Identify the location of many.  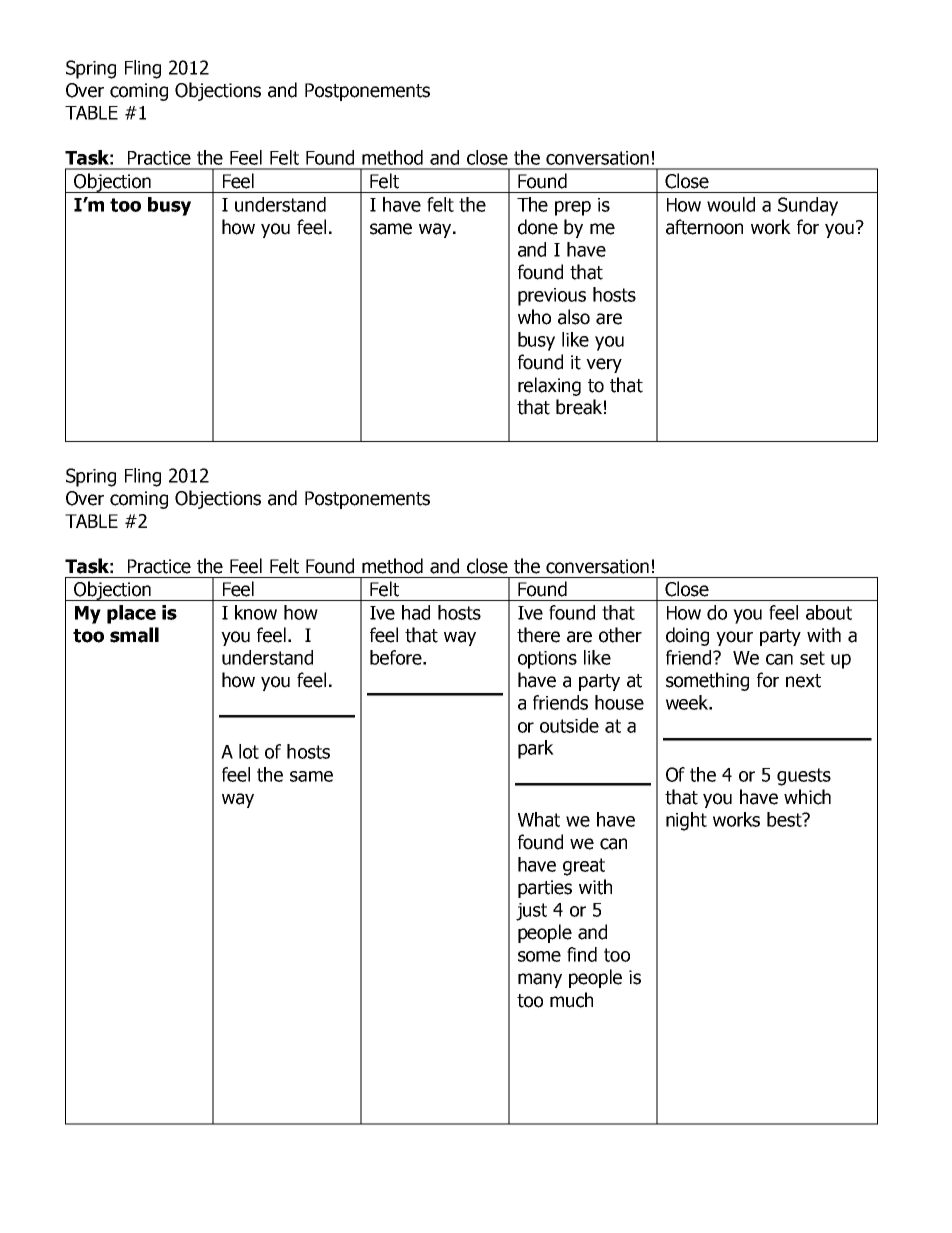
(540, 980).
